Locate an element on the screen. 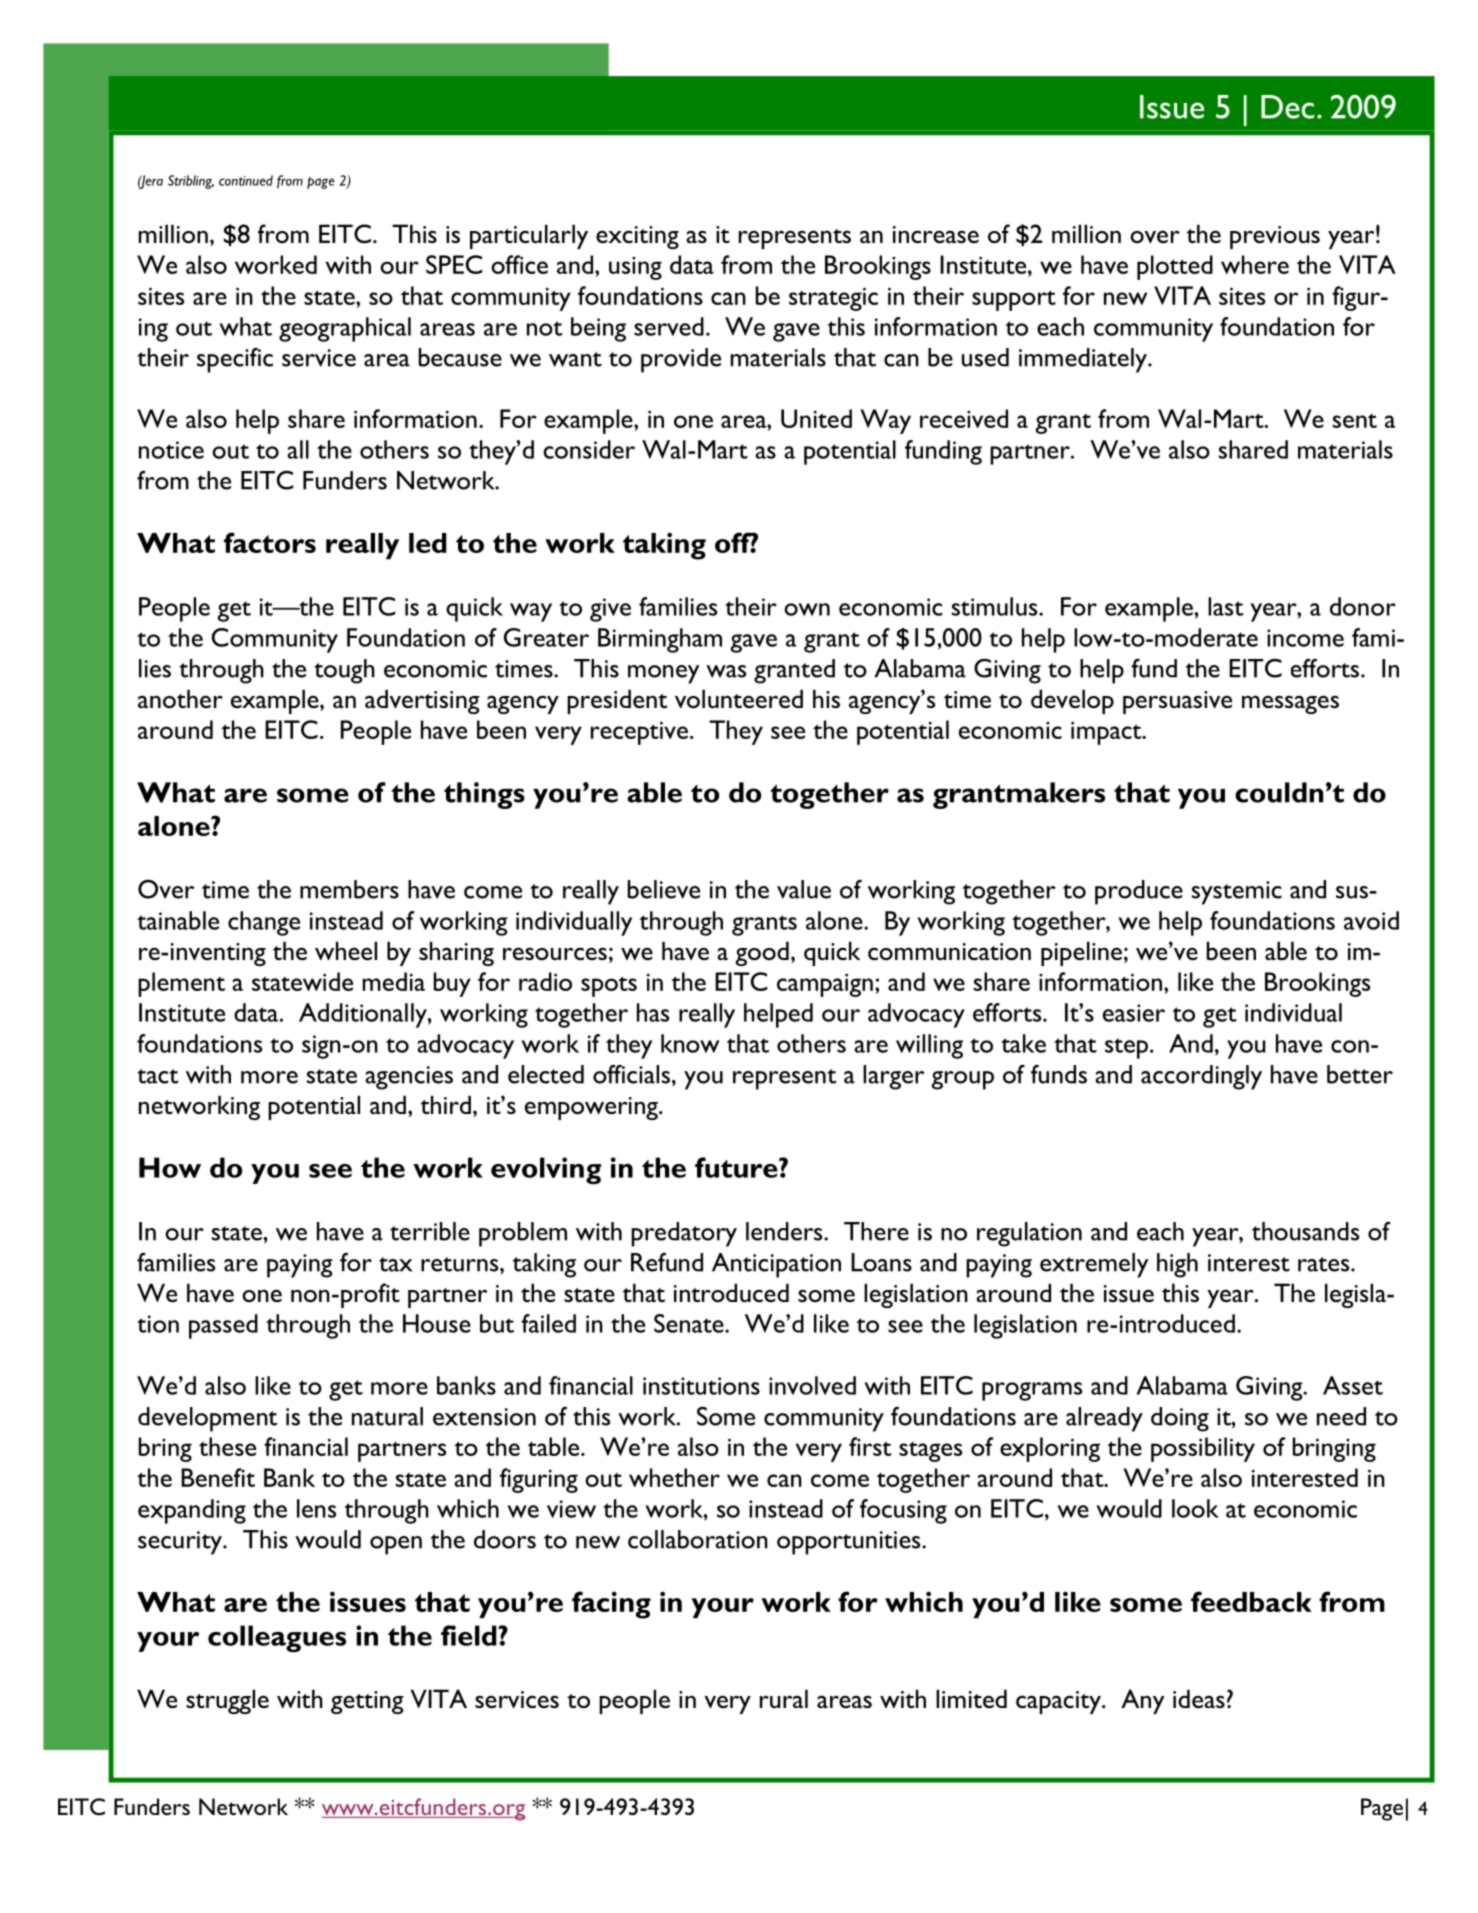  members is located at coordinates (349, 889).
